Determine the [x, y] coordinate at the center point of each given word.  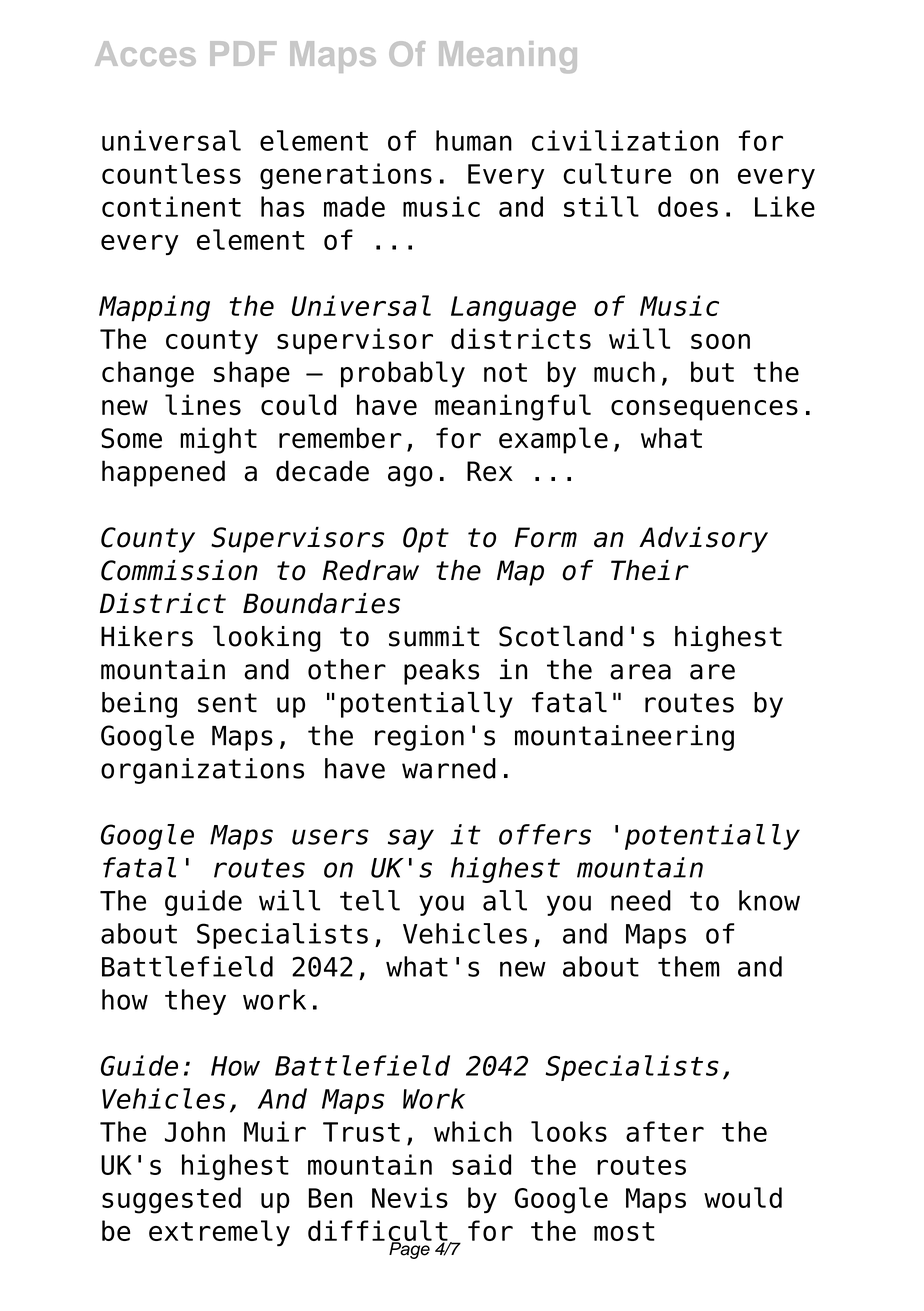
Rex [490, 471]
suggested [171, 1200]
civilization [625, 140]
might [218, 440]
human [474, 140]
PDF [243, 53]
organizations [202, 771]
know [769, 900]
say [411, 839]
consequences [704, 410]
